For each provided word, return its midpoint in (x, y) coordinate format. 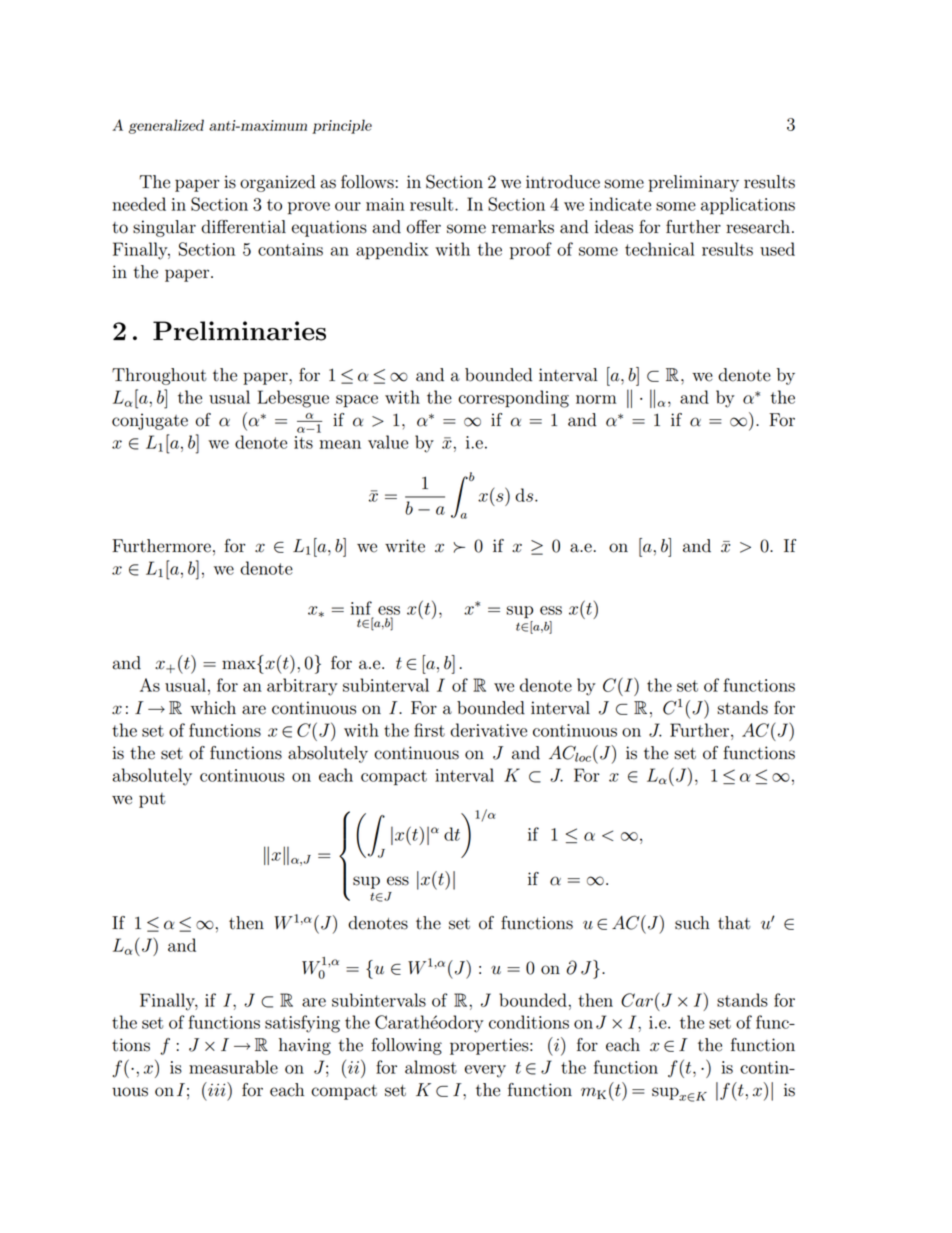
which (213, 708)
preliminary (693, 183)
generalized (166, 126)
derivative (488, 730)
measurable (233, 1067)
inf (361, 608)
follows (367, 182)
